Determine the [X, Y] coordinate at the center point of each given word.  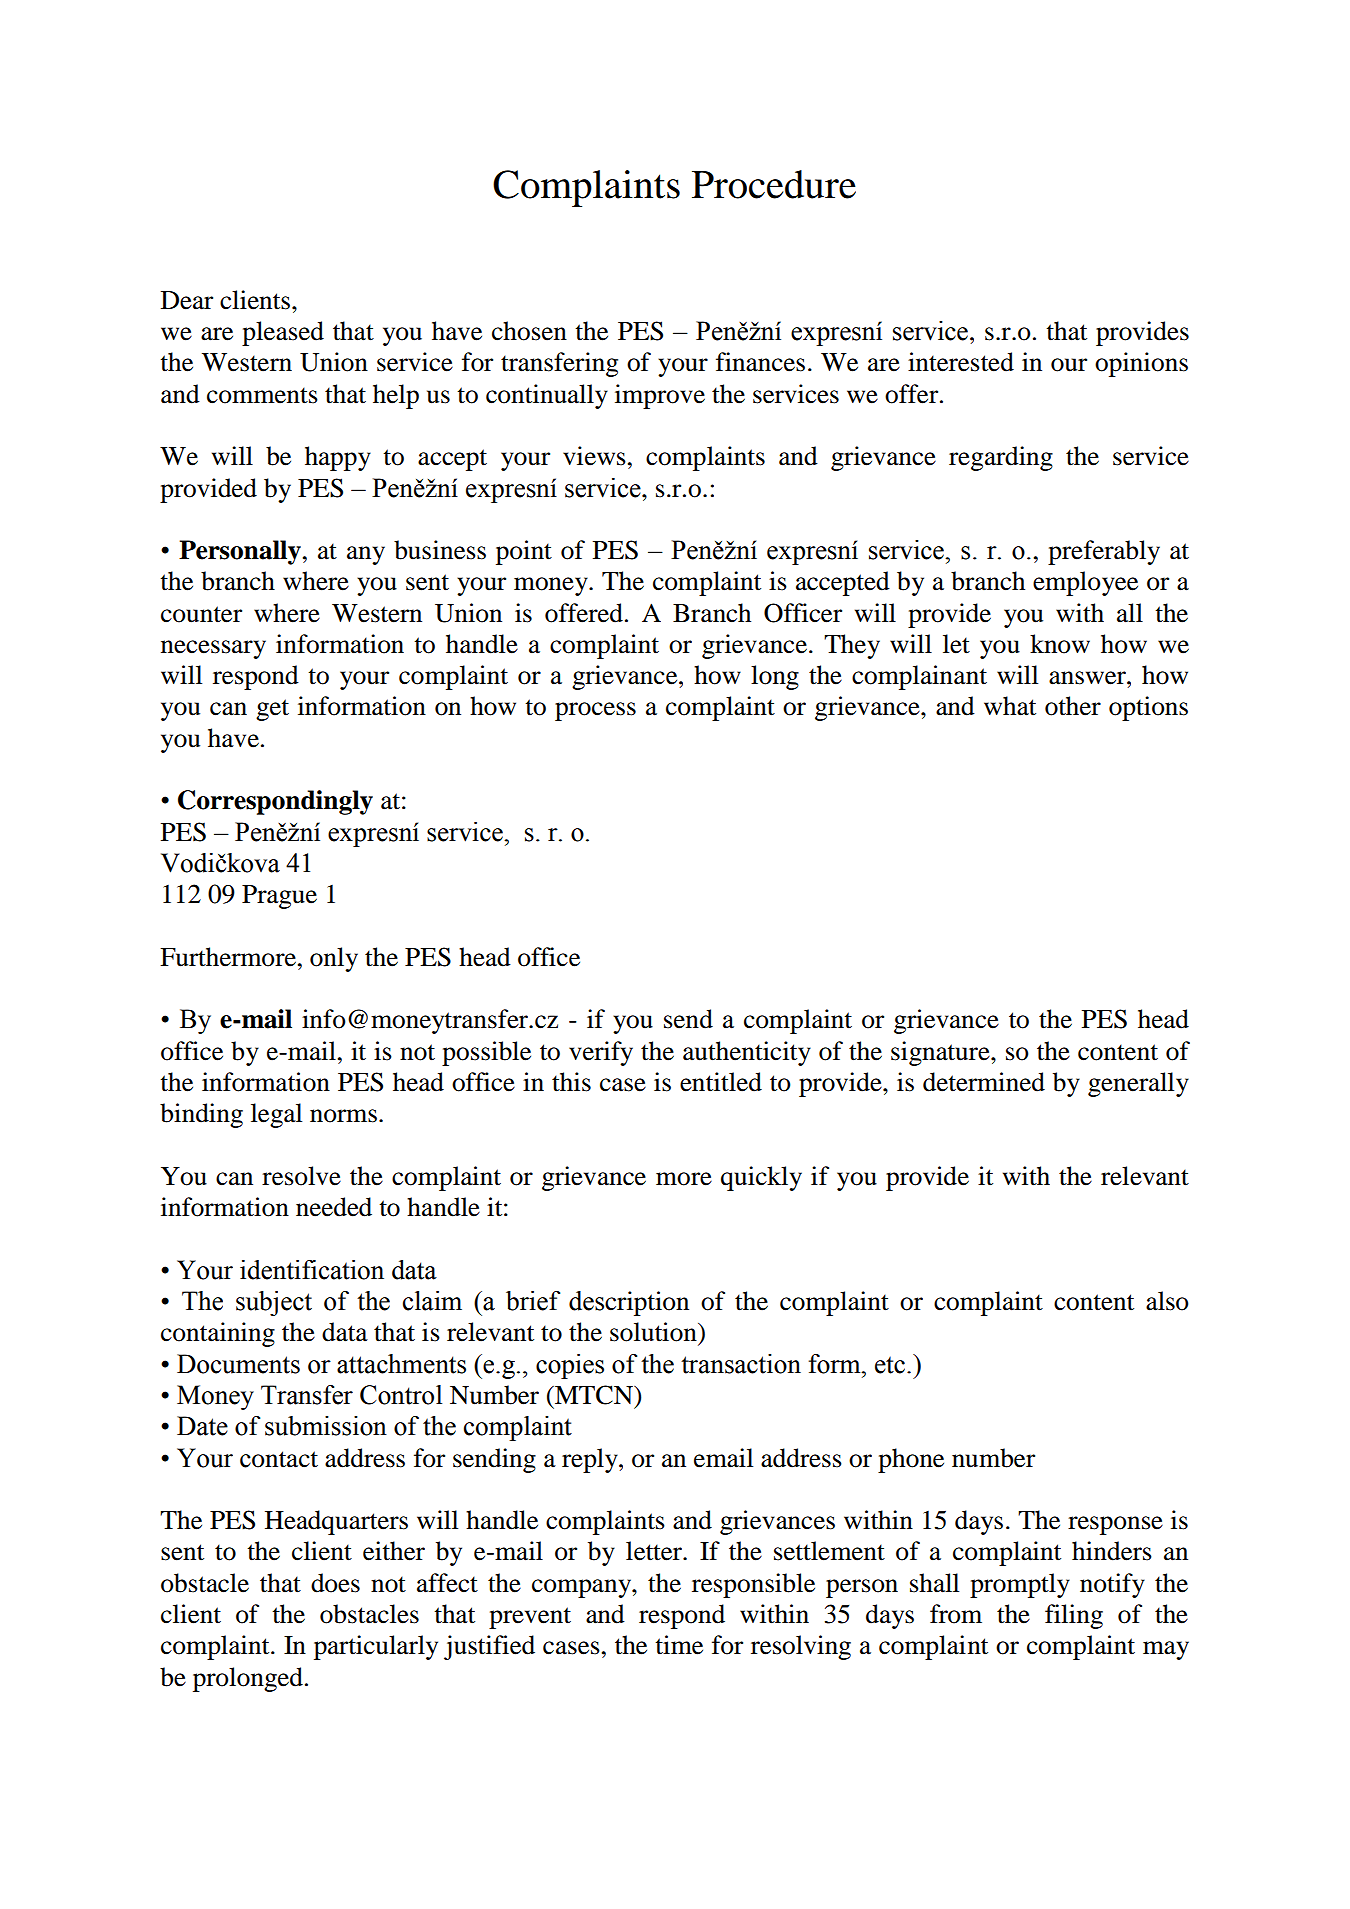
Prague [279, 897]
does [335, 1583]
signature [941, 1053]
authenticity [747, 1053]
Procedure [774, 184]
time [679, 1645]
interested [961, 362]
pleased [283, 333]
